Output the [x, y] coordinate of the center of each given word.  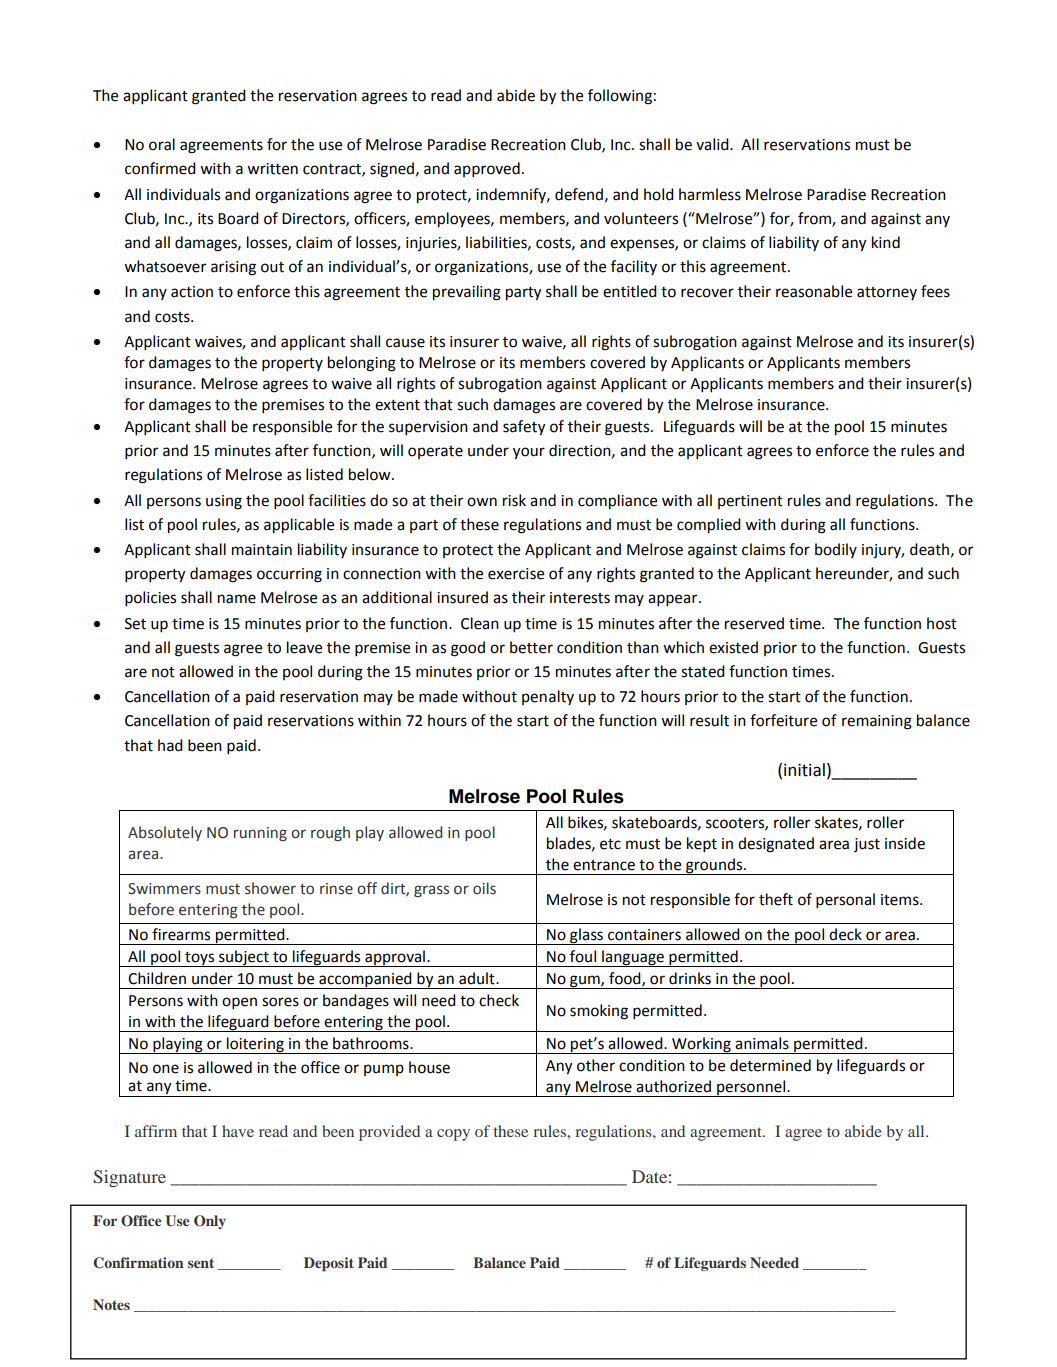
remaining [877, 722]
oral [162, 144]
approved [487, 170]
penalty [548, 698]
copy [453, 1135]
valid [713, 144]
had [170, 745]
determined [770, 1065]
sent [201, 1263]
